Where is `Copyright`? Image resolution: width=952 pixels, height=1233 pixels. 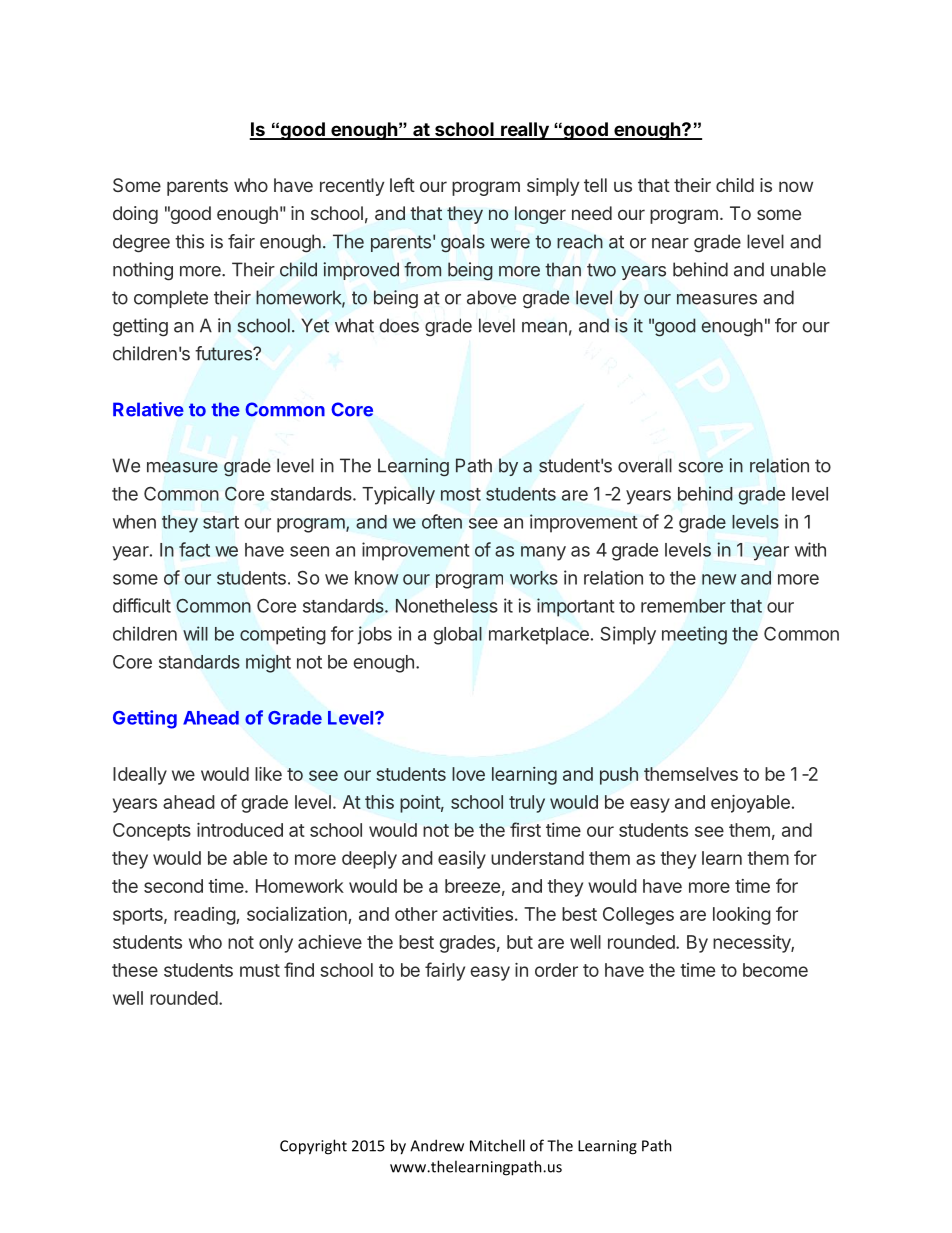 Copyright is located at coordinates (313, 1147).
